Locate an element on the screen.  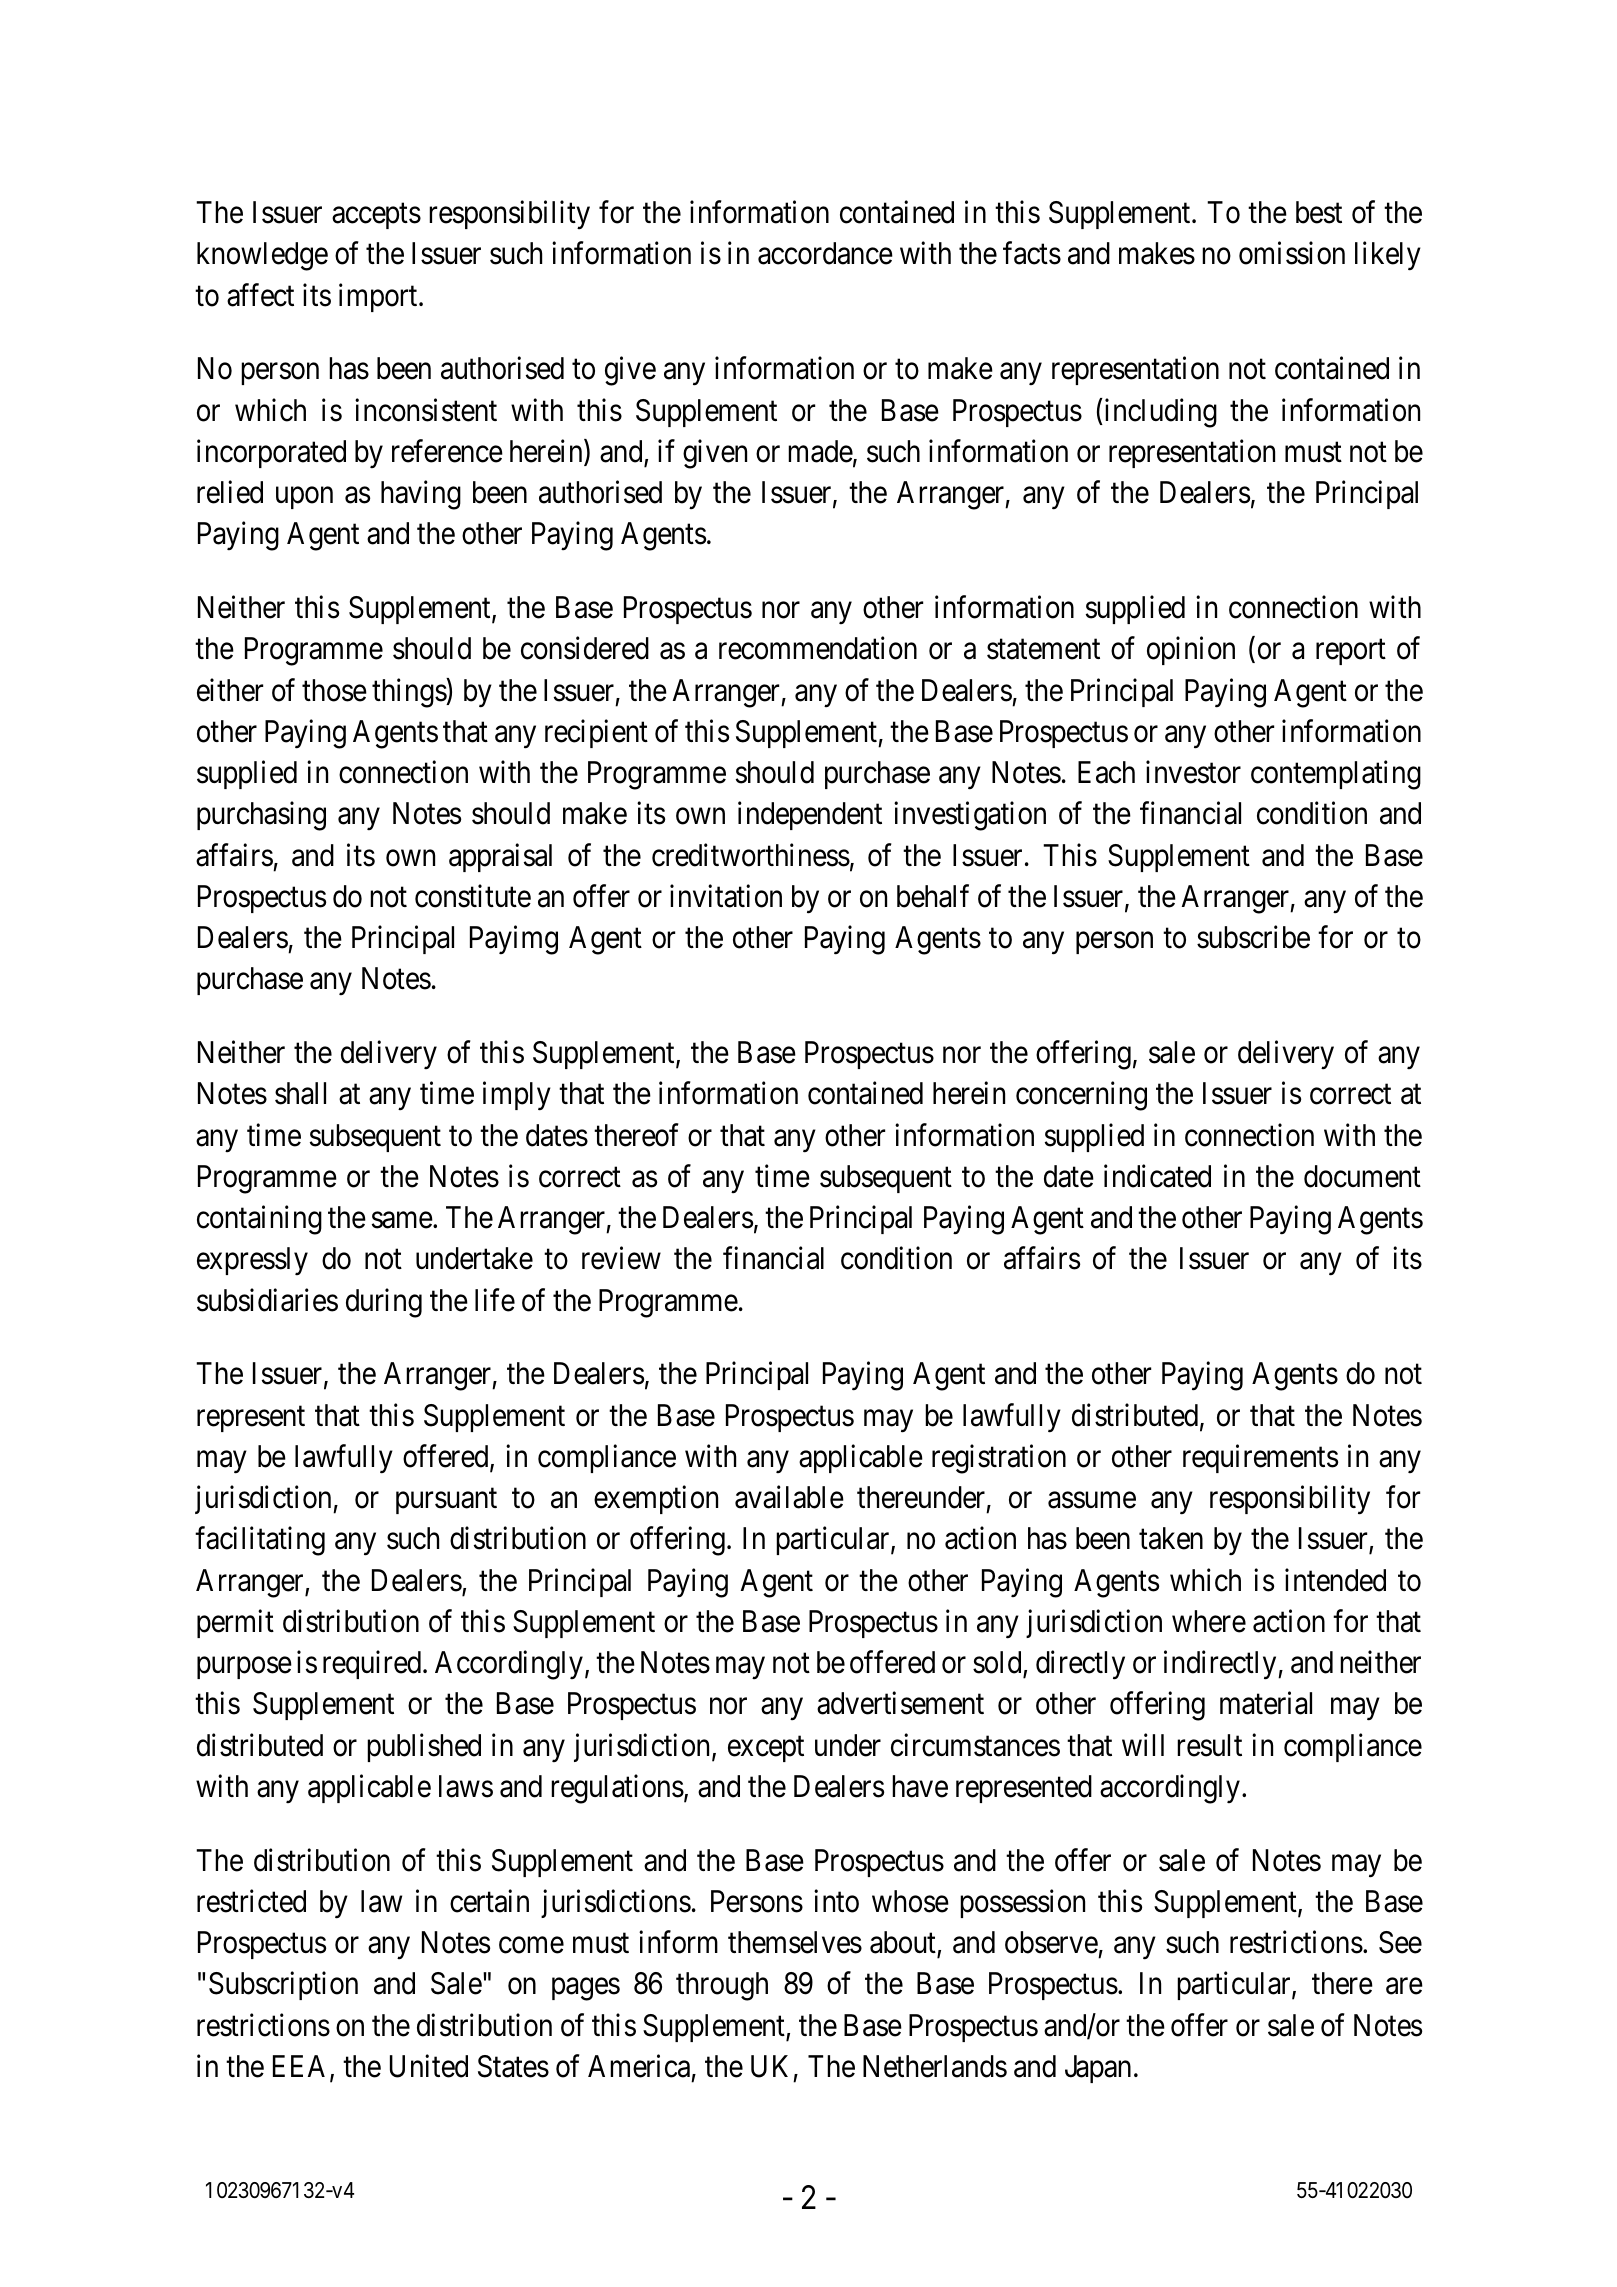
review is located at coordinates (621, 1258).
